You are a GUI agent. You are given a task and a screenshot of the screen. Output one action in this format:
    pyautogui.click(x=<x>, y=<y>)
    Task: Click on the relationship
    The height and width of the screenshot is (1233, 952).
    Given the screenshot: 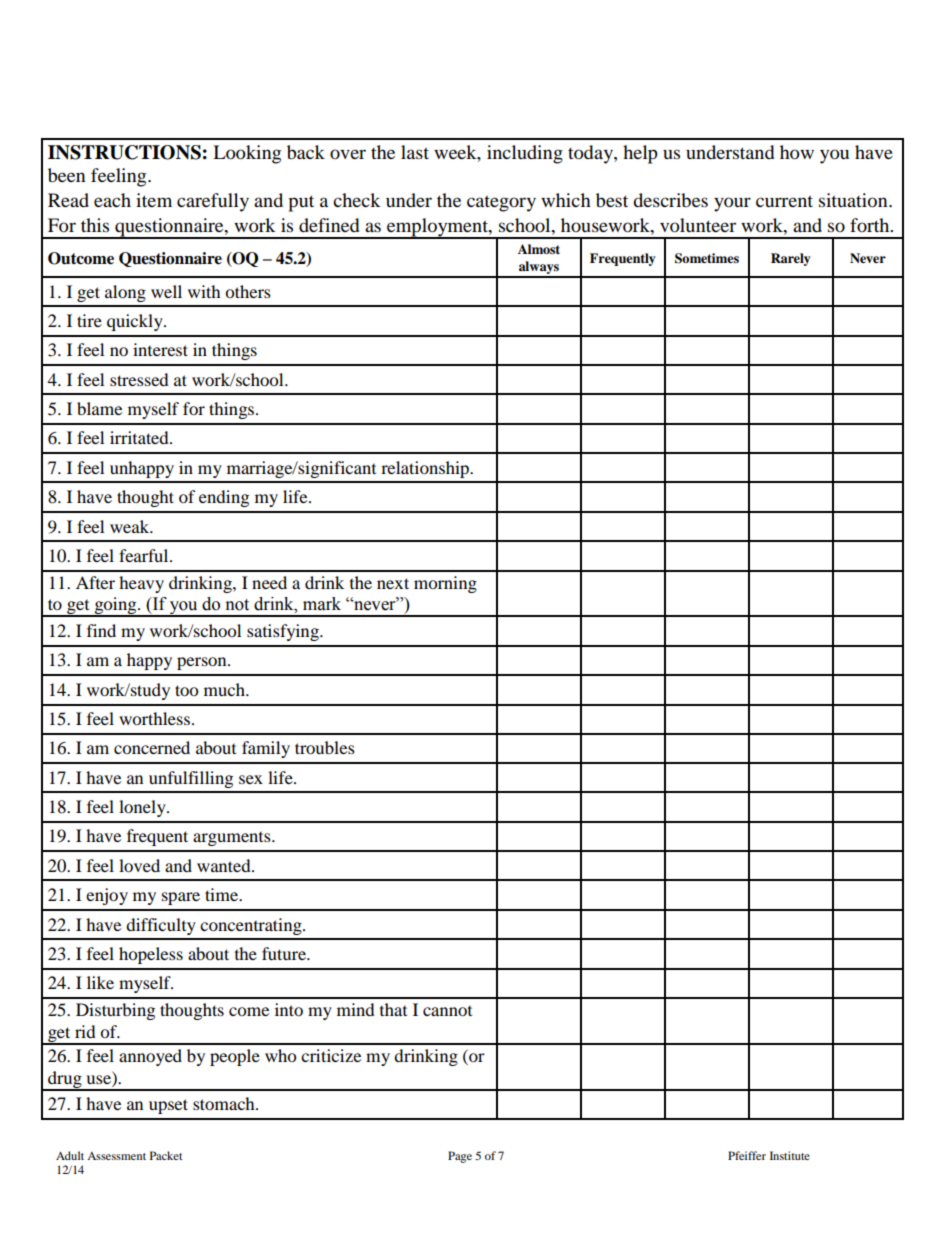 What is the action you would take?
    pyautogui.click(x=426, y=469)
